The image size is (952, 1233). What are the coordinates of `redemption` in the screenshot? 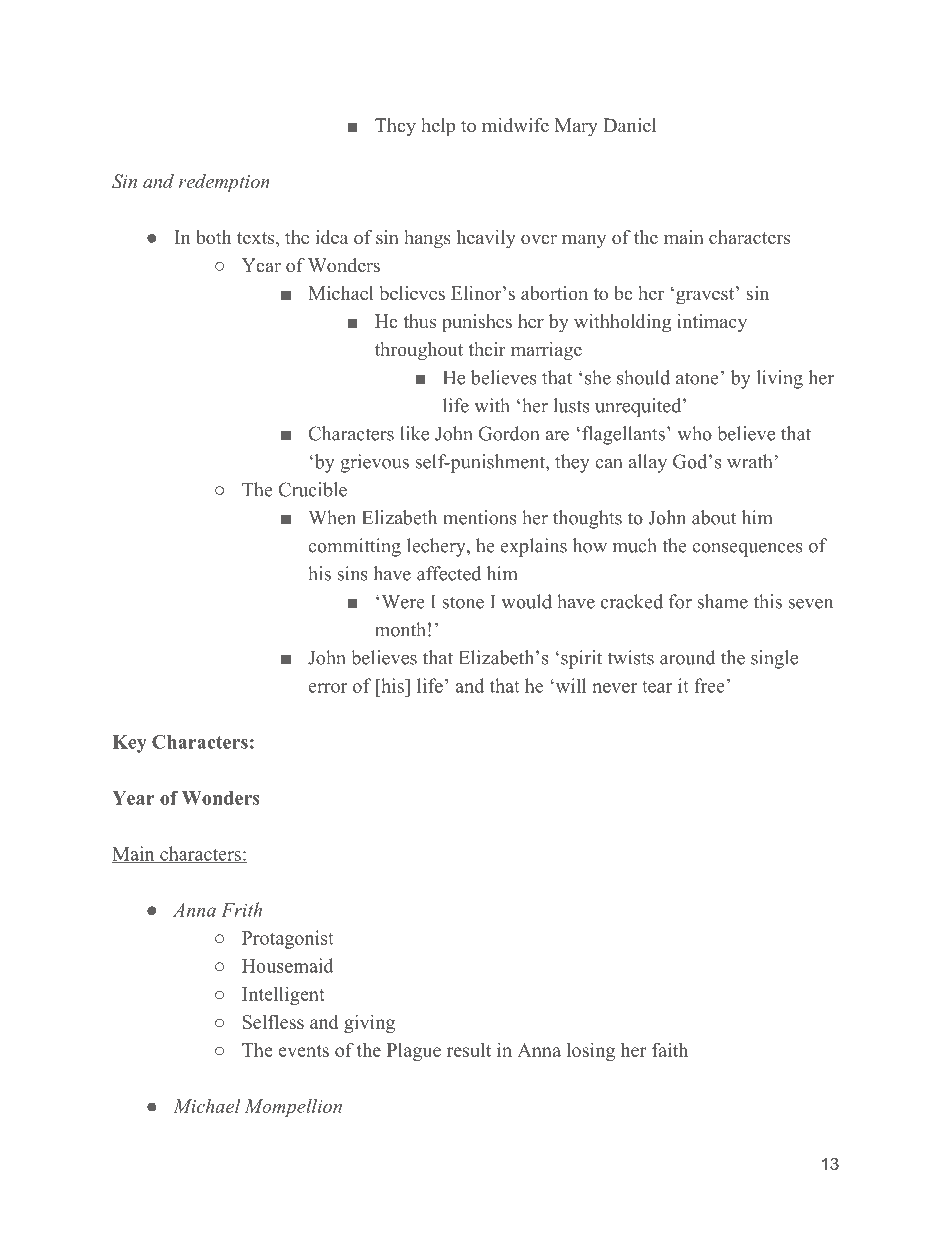 It's located at (224, 183).
